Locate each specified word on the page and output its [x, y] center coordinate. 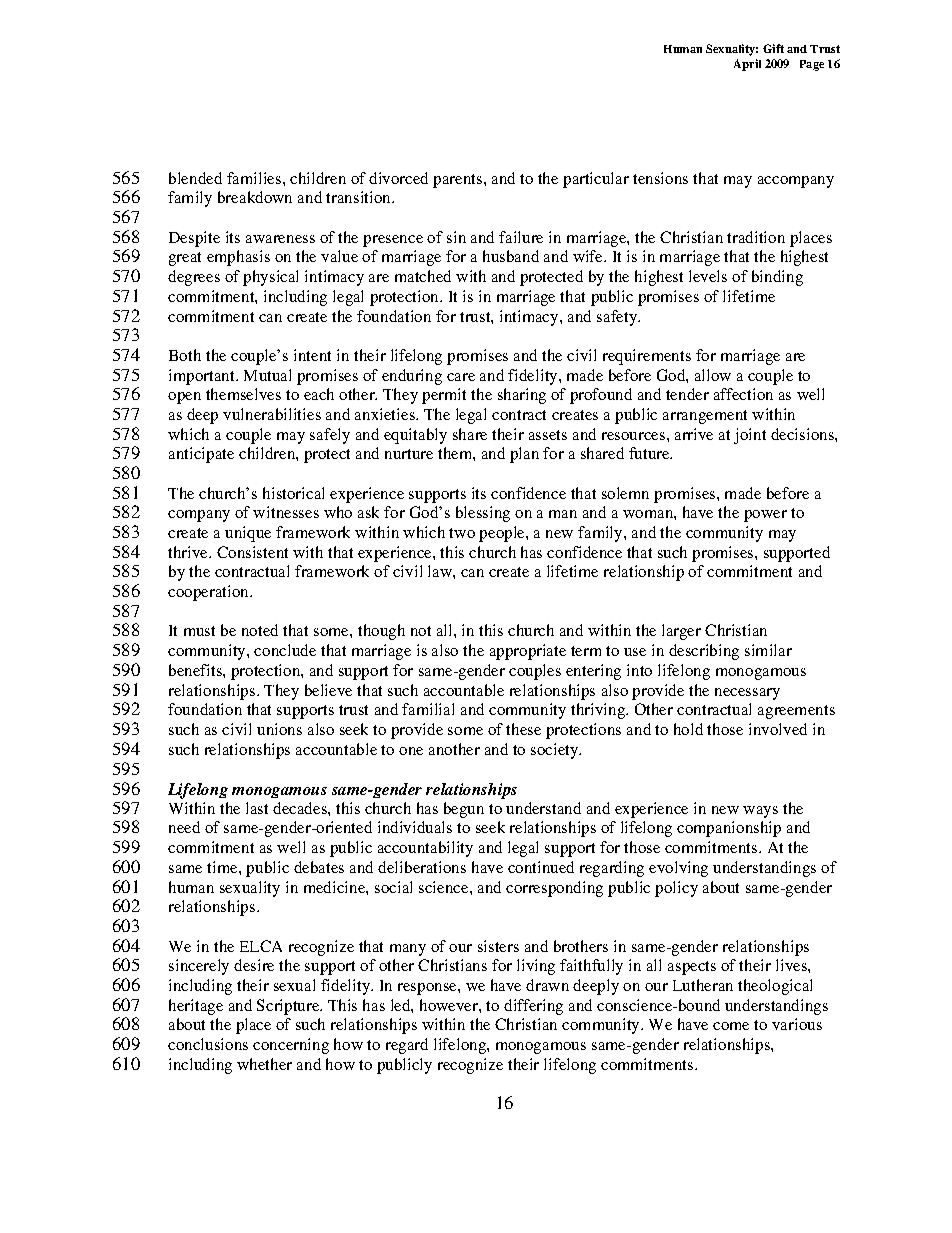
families [254, 178]
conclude [285, 650]
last [257, 808]
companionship [729, 829]
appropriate [528, 652]
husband [511, 256]
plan [524, 455]
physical [270, 278]
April [747, 65]
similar [768, 650]
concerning [291, 1046]
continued [541, 867]
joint [750, 436]
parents [457, 181]
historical [293, 493]
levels [708, 276]
